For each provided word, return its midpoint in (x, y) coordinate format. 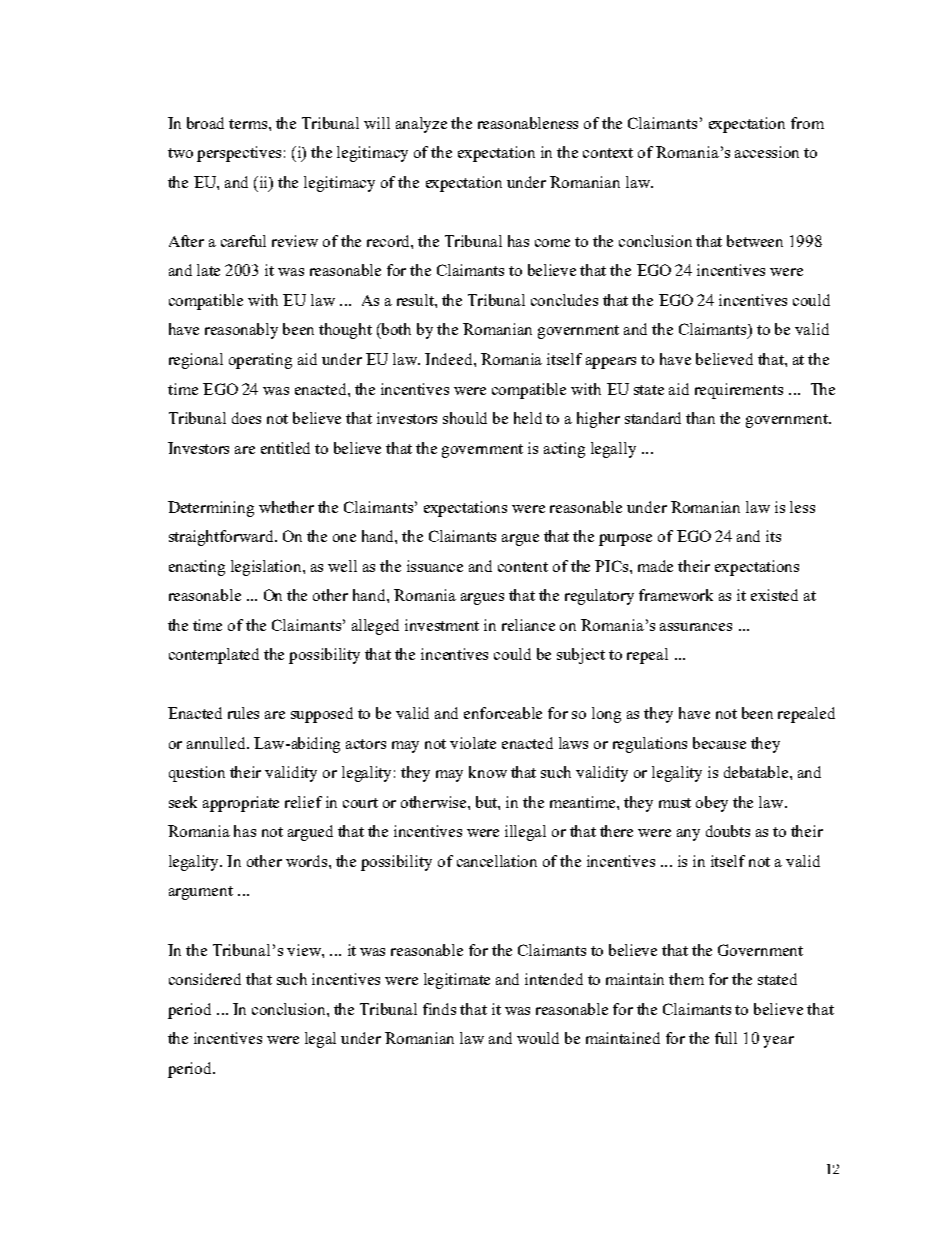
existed (774, 595)
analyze (421, 125)
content (523, 567)
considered (205, 979)
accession (767, 152)
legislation (267, 568)
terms (249, 124)
